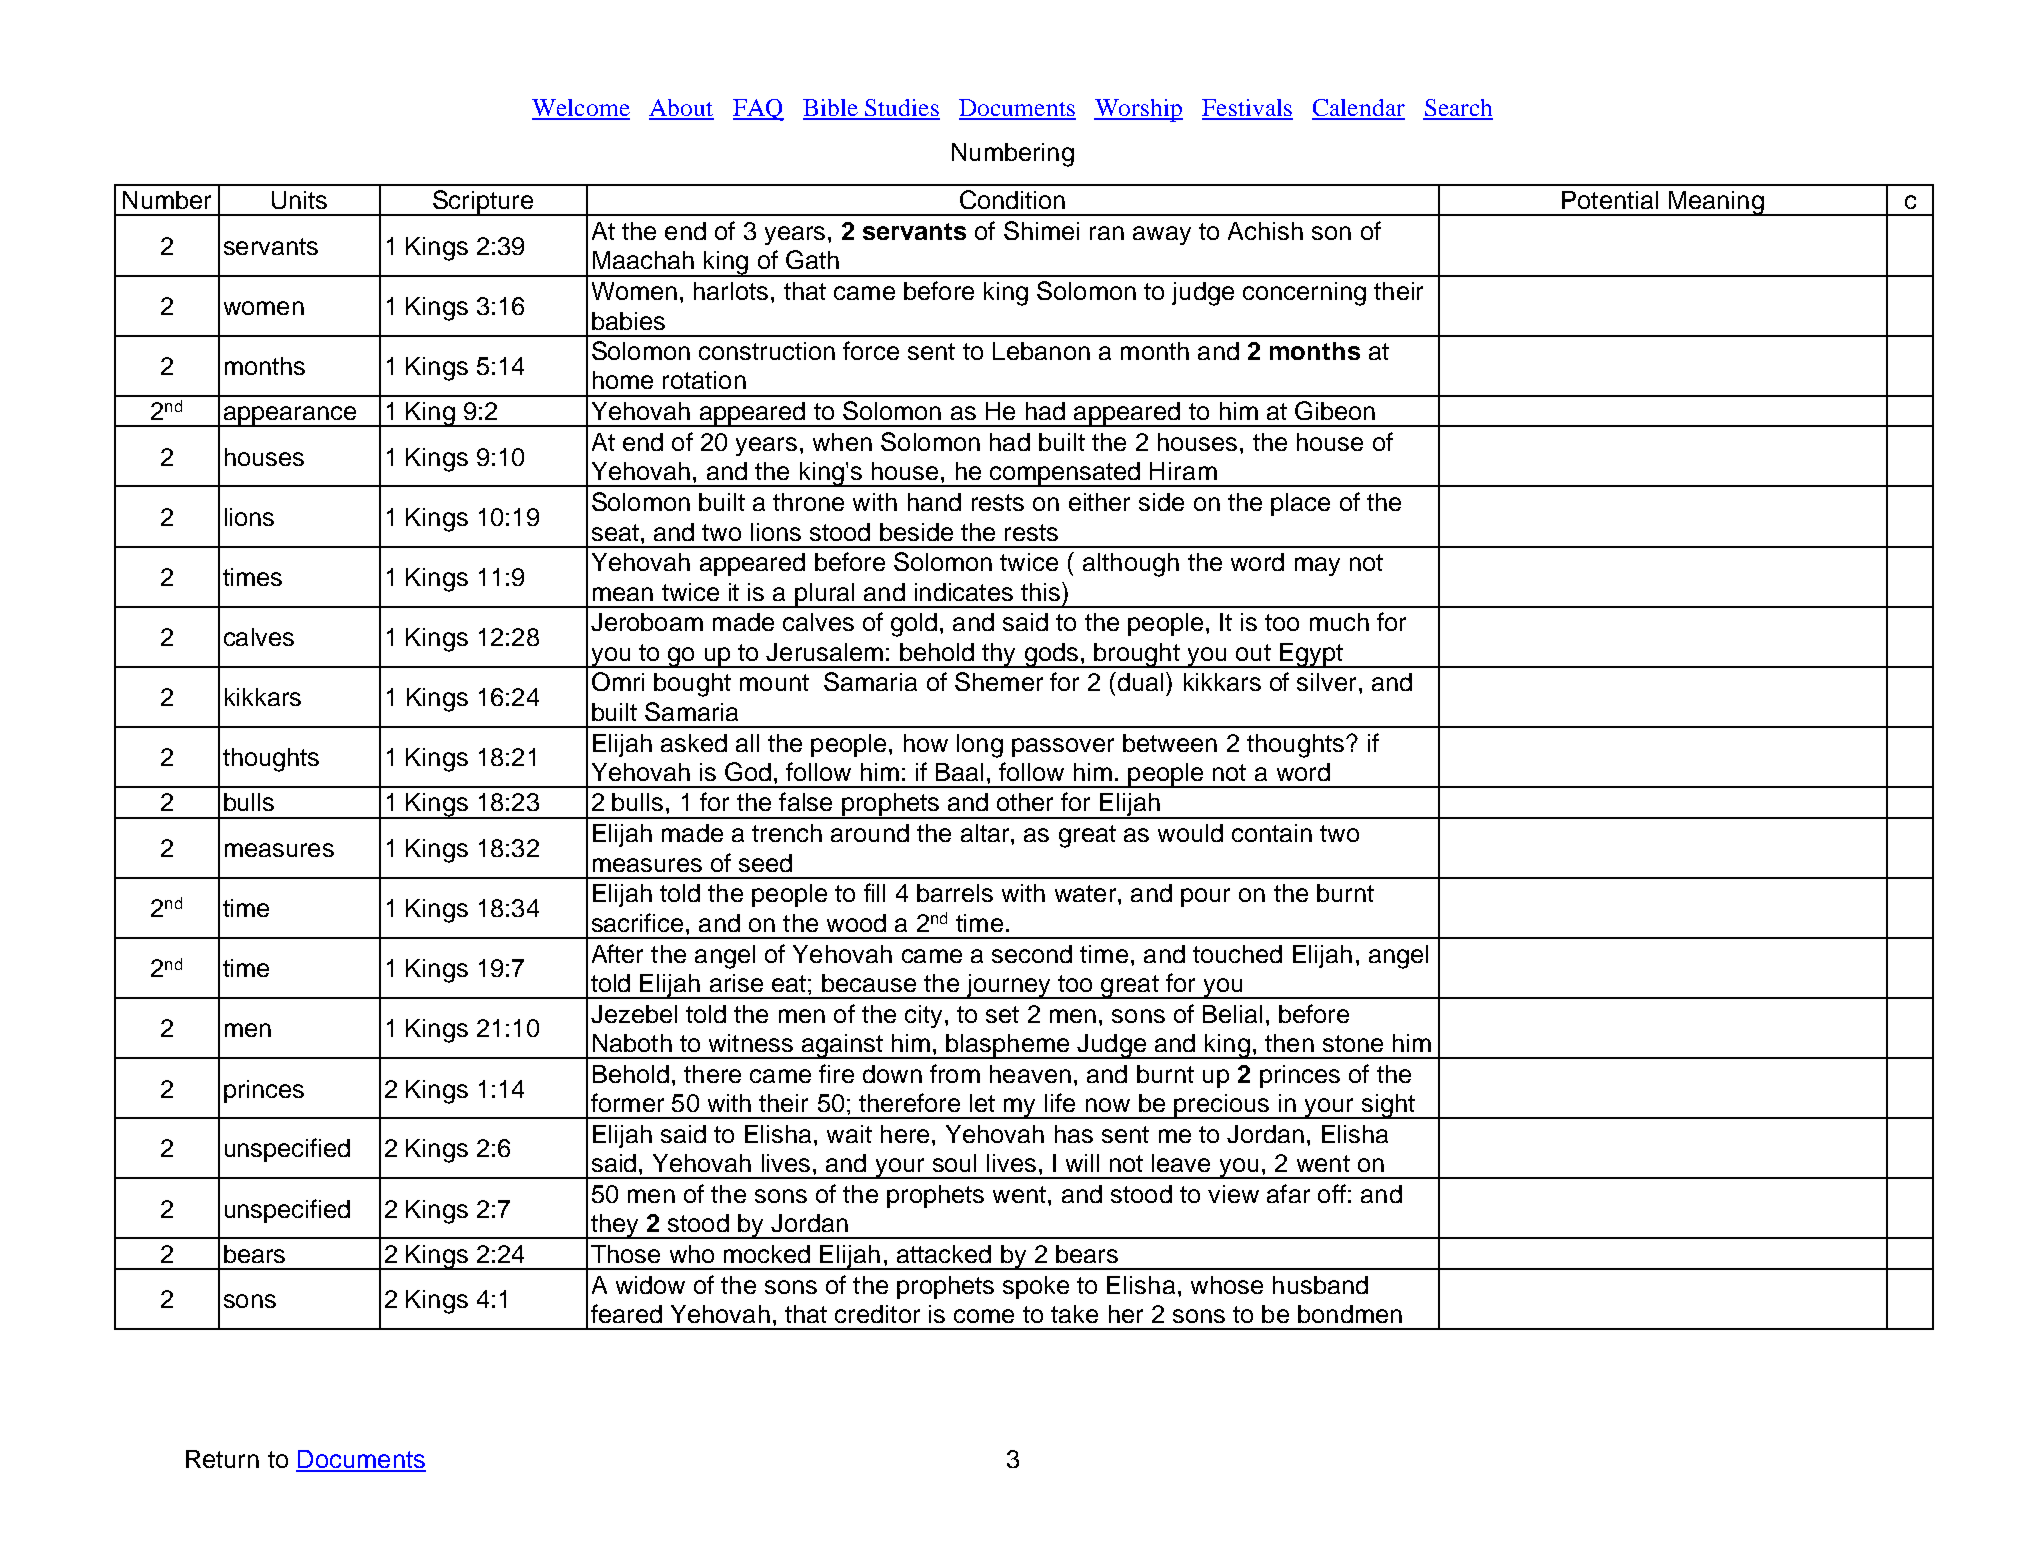 The image size is (2025, 1565). Describe the element at coordinates (299, 200) in the document. I see `Units` at that location.
